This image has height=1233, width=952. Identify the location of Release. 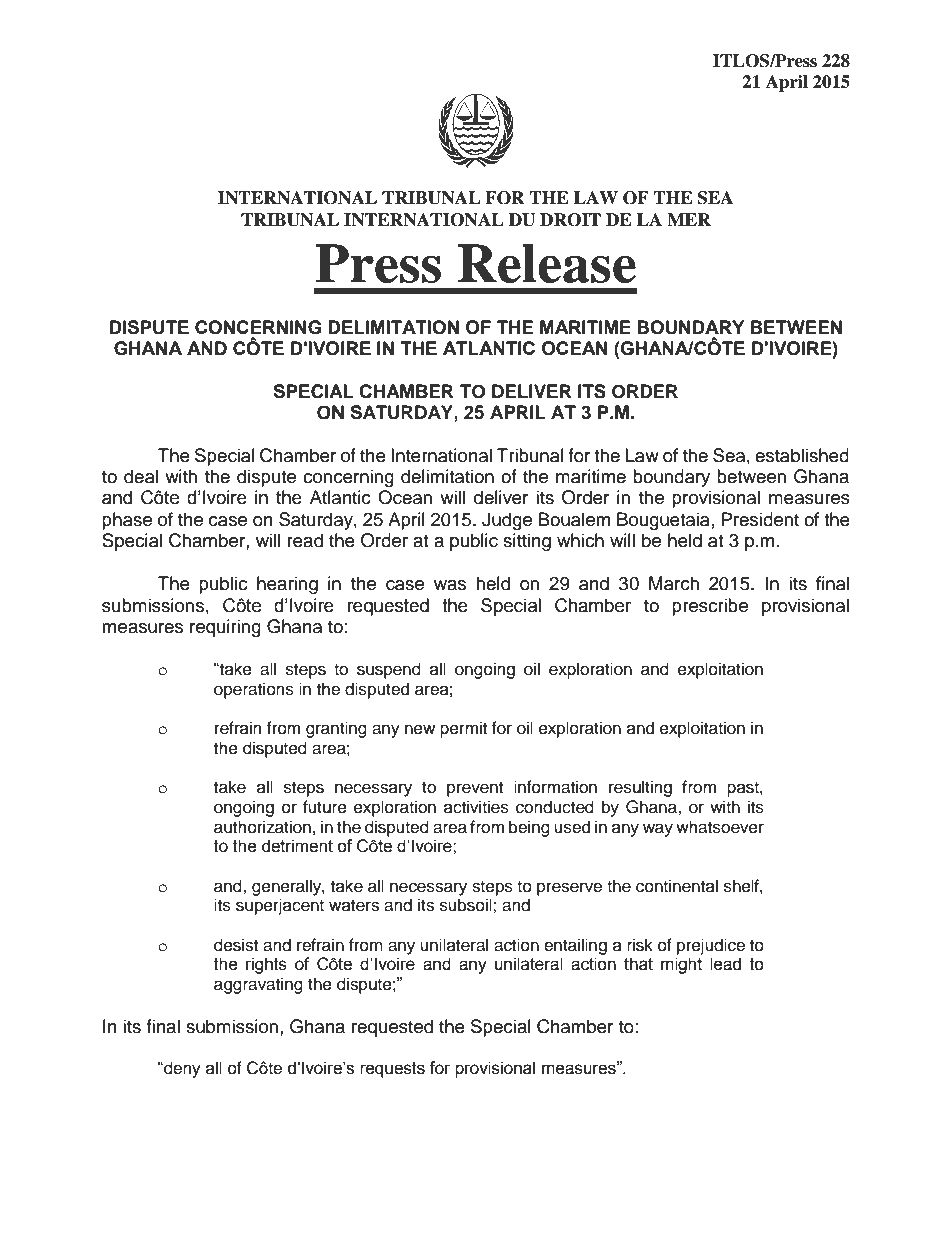
(547, 263).
